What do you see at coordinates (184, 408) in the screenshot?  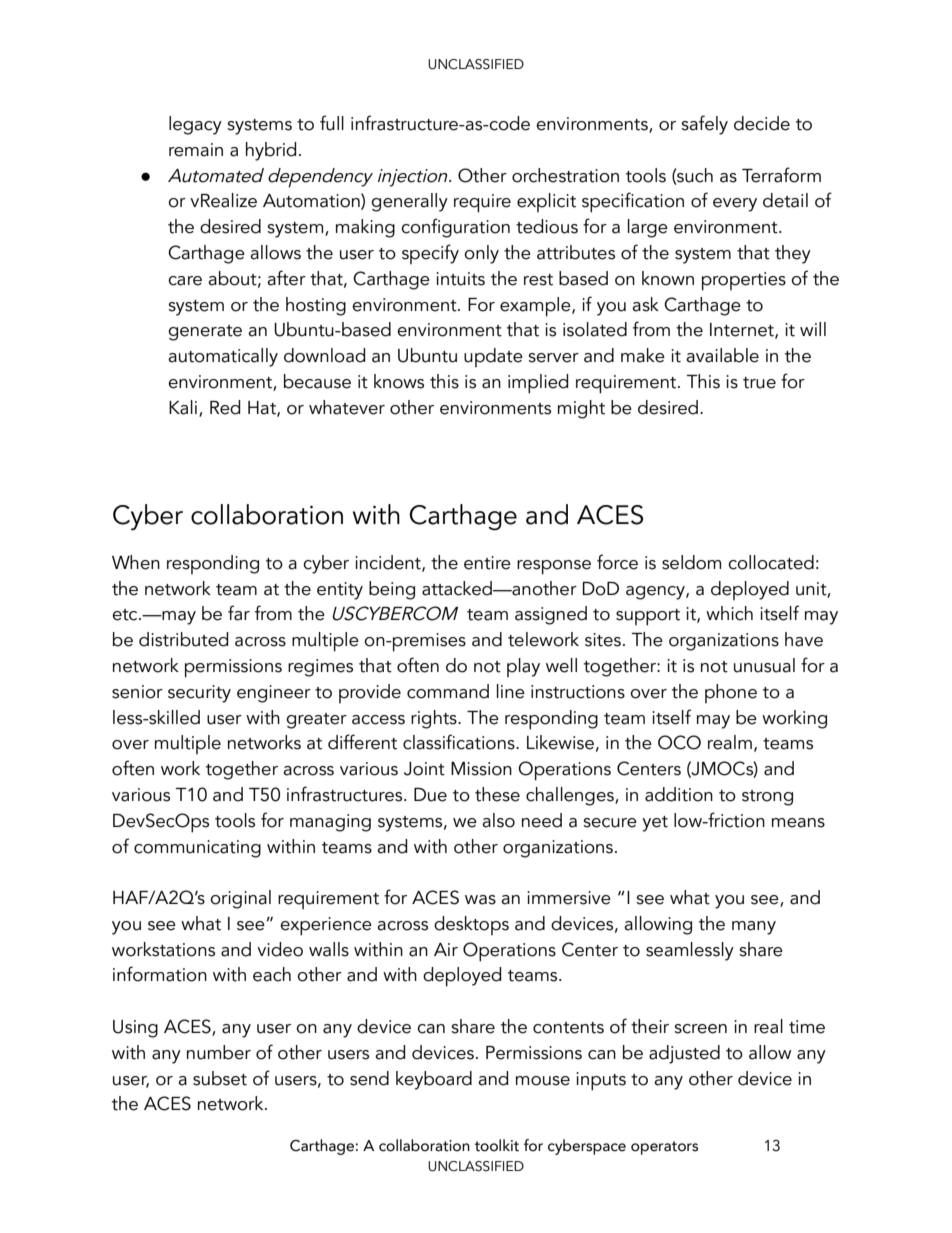 I see `Kali` at bounding box center [184, 408].
